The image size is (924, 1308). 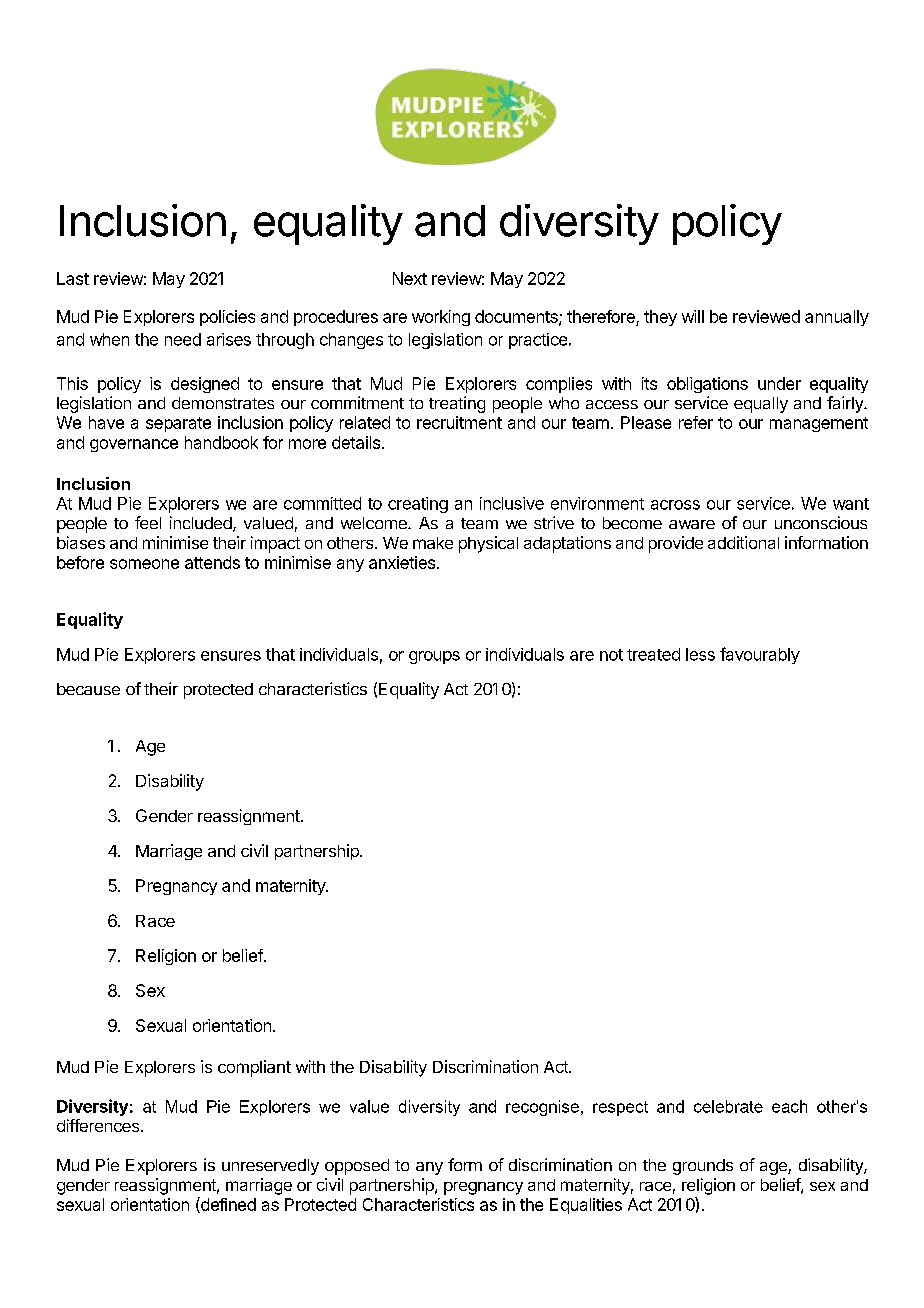 What do you see at coordinates (270, 1167) in the image?
I see `unreservedly` at bounding box center [270, 1167].
